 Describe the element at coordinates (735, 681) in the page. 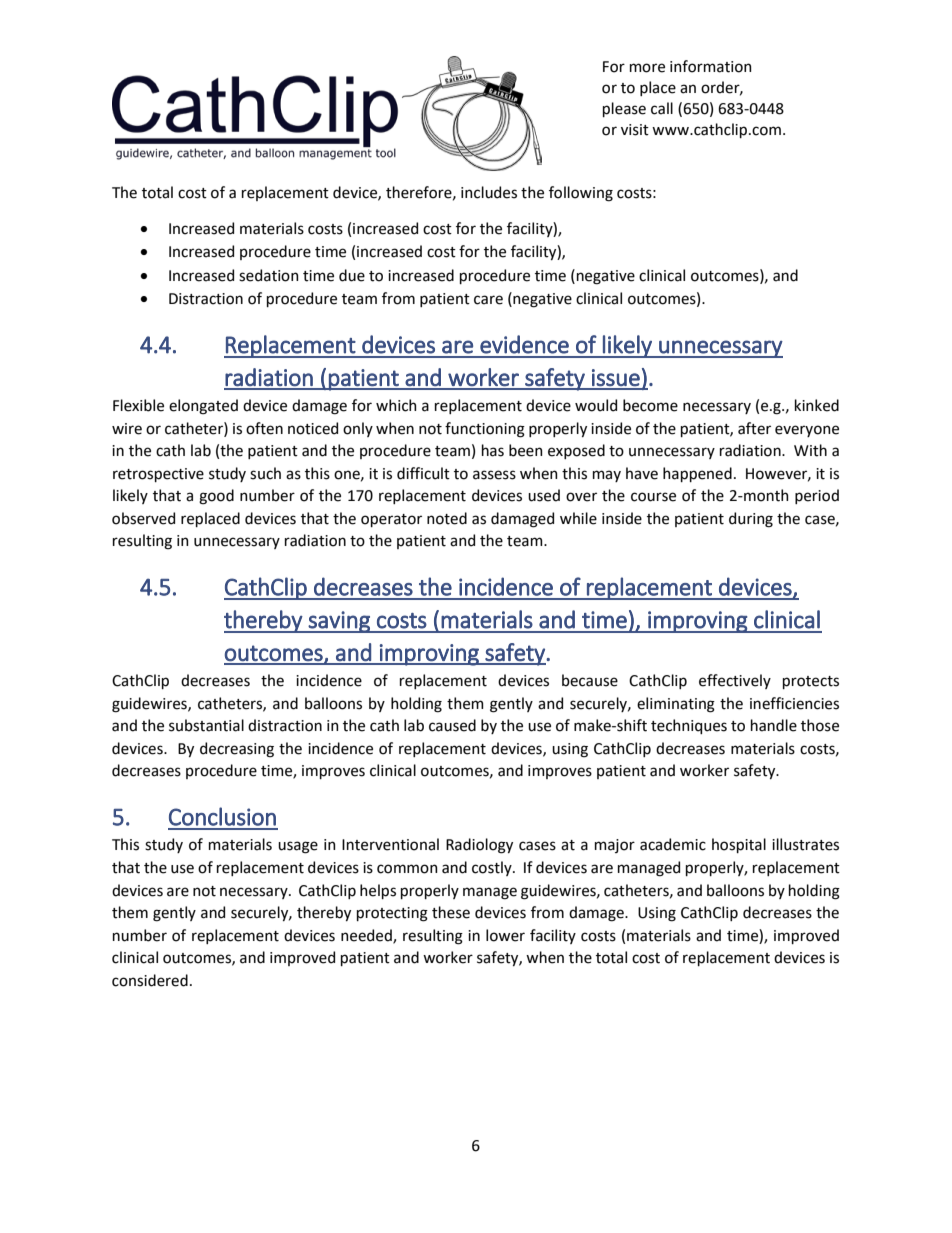

I see `effectively` at that location.
